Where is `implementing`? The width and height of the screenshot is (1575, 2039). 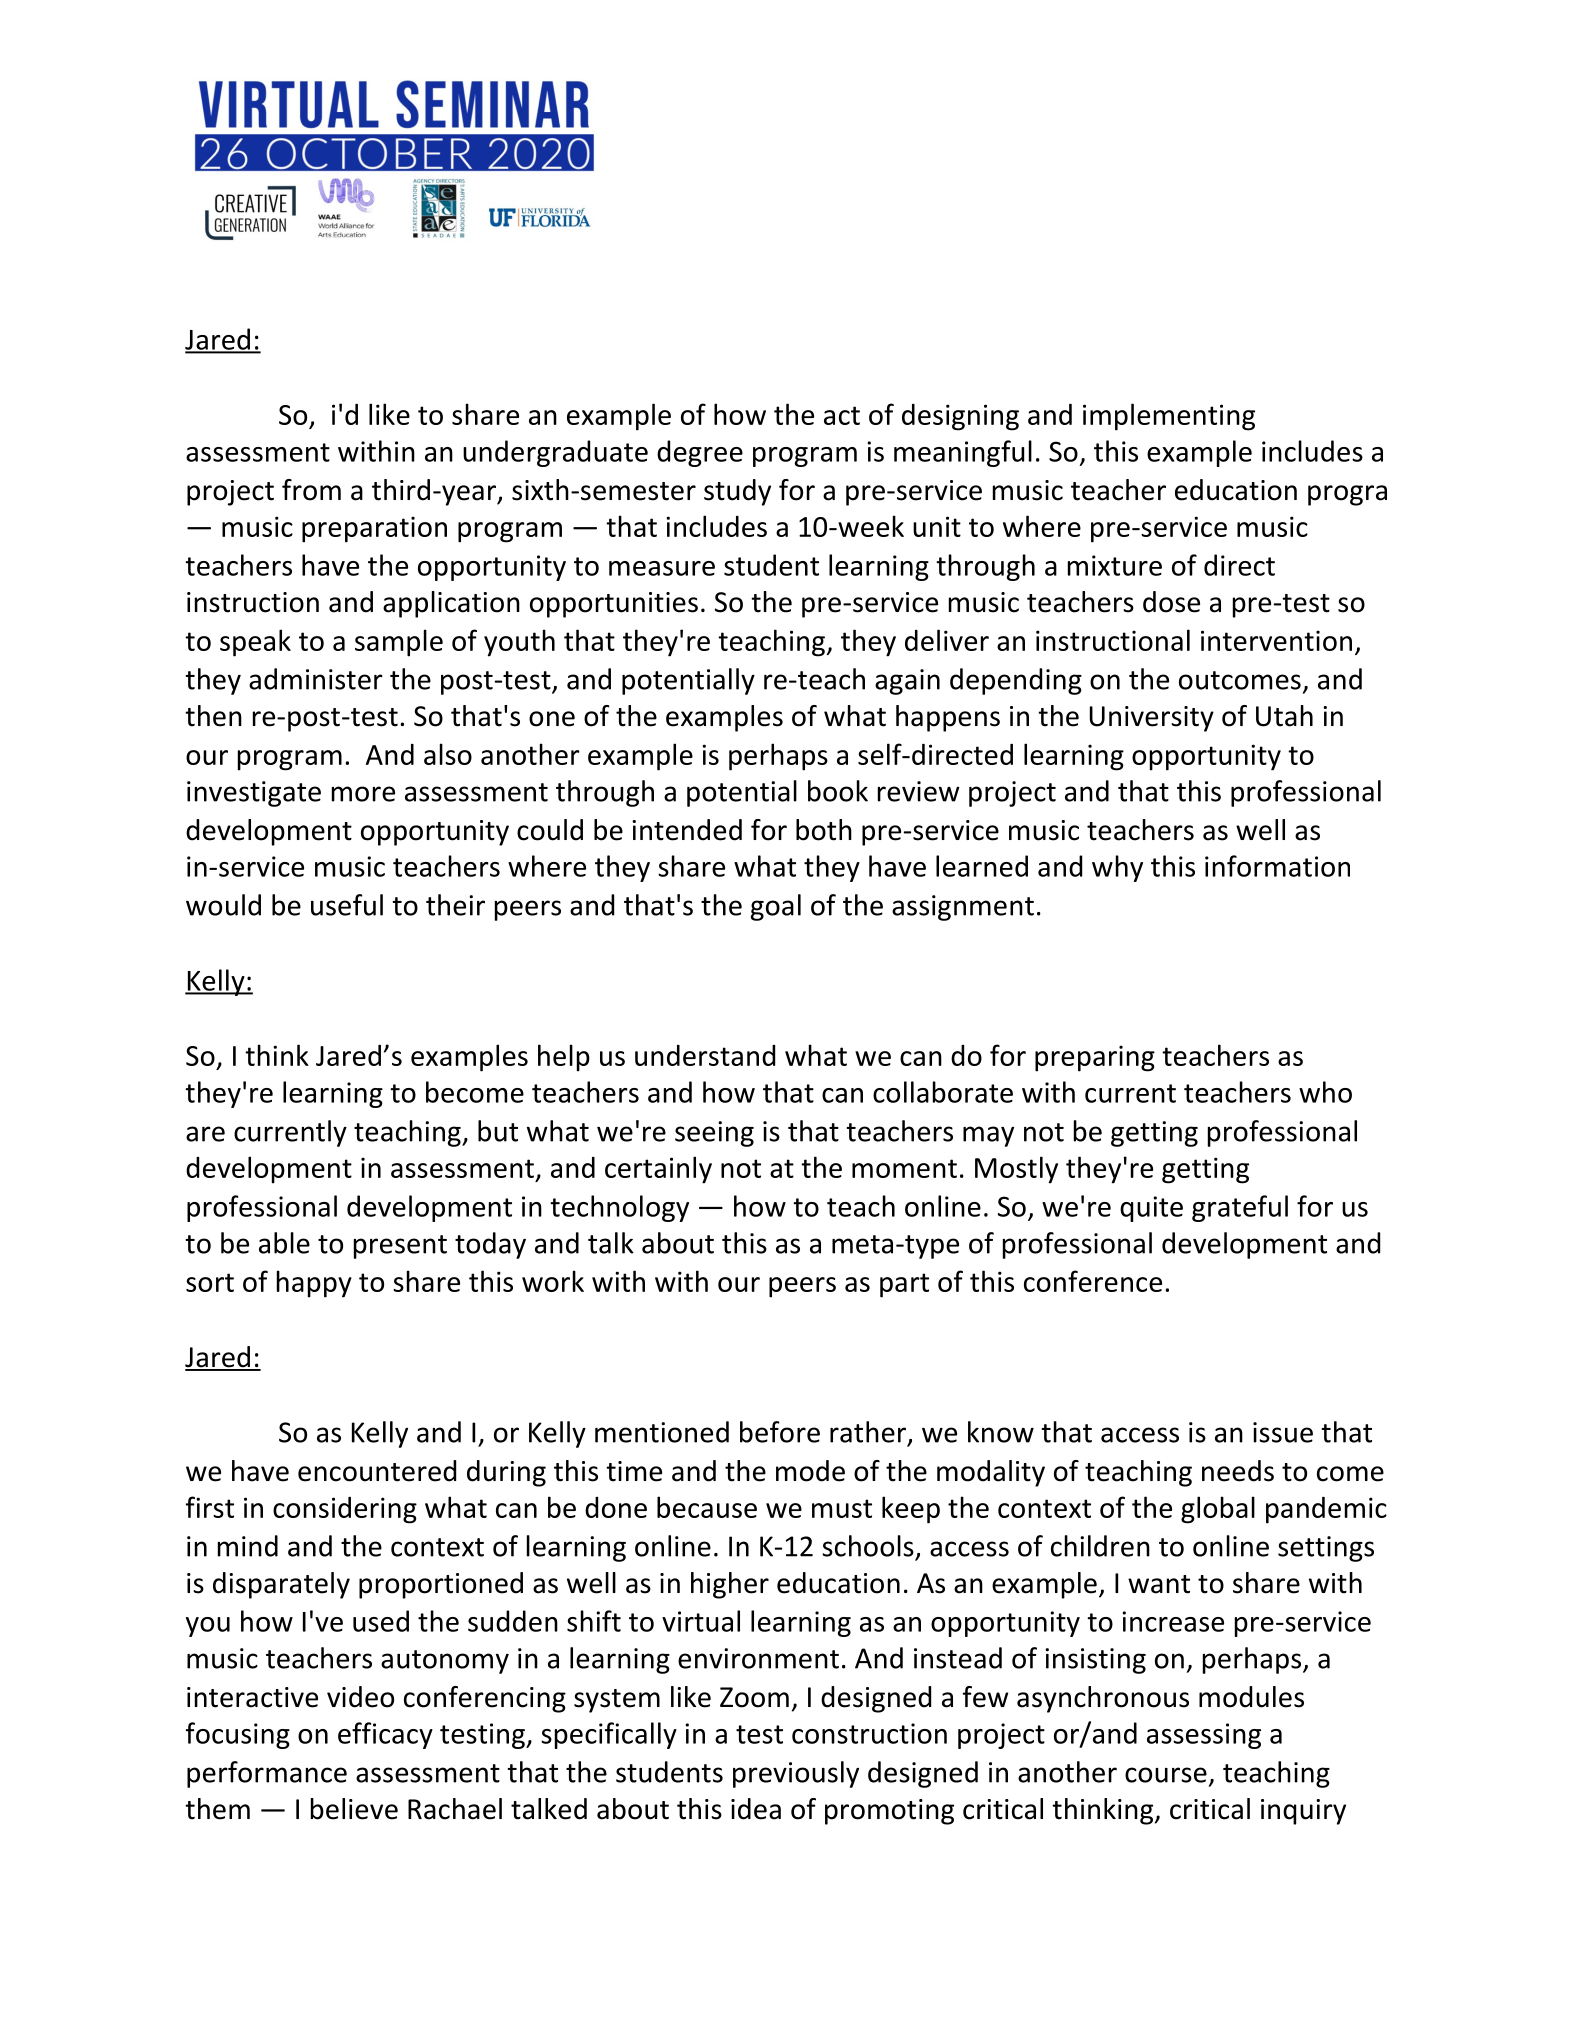
implementing is located at coordinates (1169, 417).
